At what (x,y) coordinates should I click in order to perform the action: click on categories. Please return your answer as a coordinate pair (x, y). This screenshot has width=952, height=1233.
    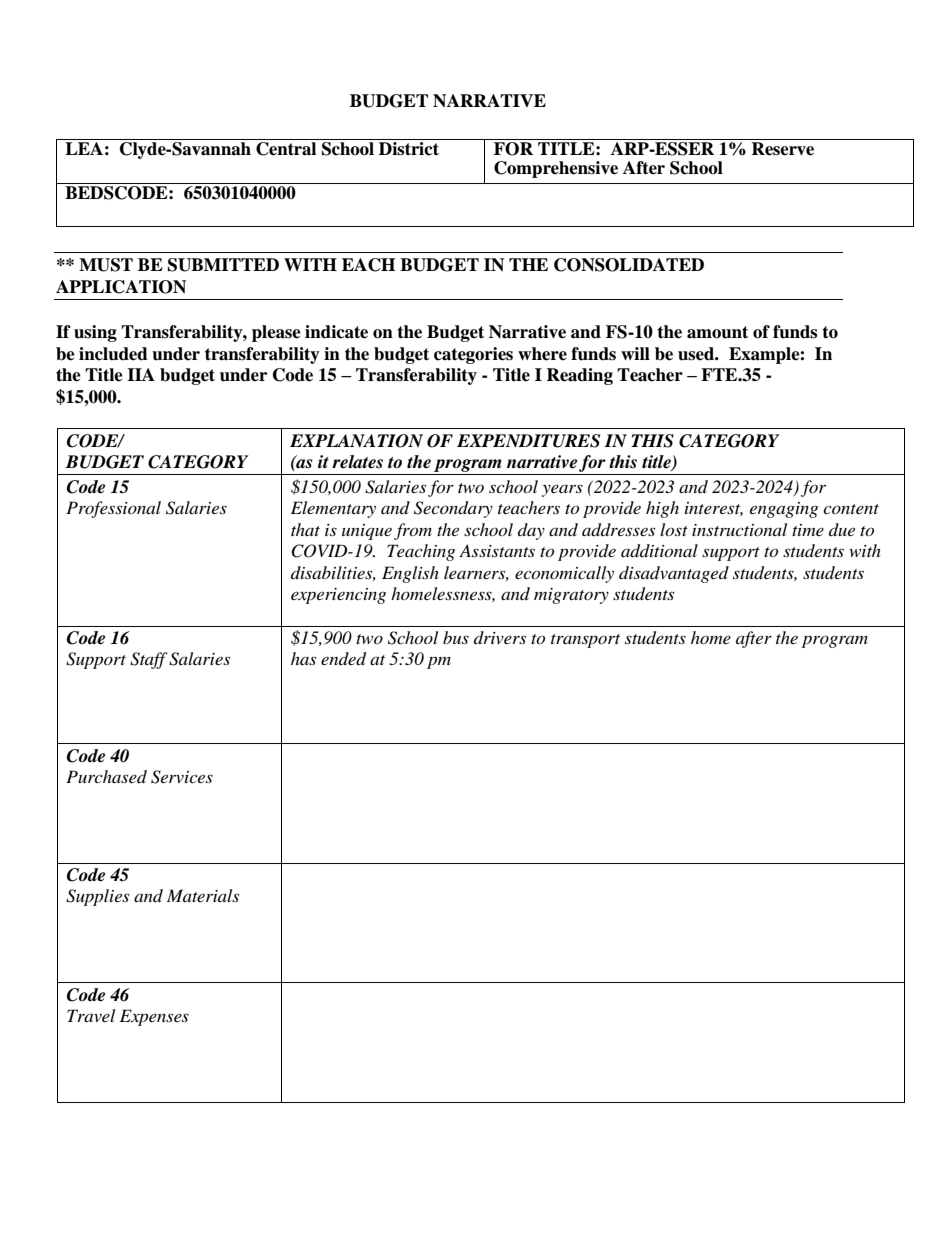
    Looking at the image, I should click on (473, 355).
